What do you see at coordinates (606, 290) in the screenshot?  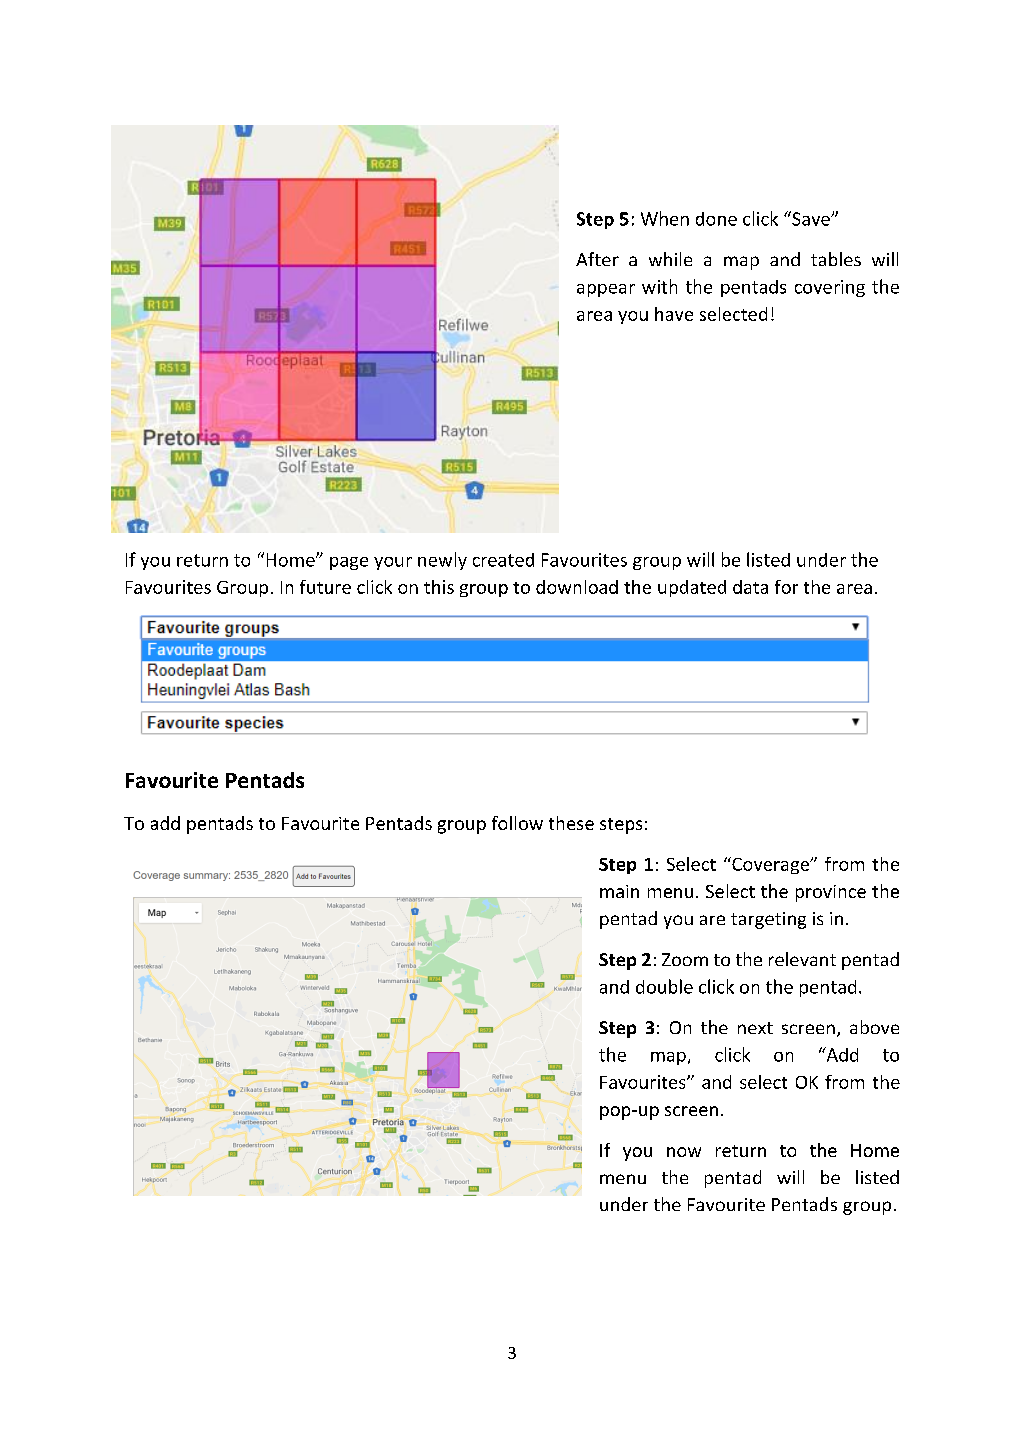 I see `appear` at bounding box center [606, 290].
